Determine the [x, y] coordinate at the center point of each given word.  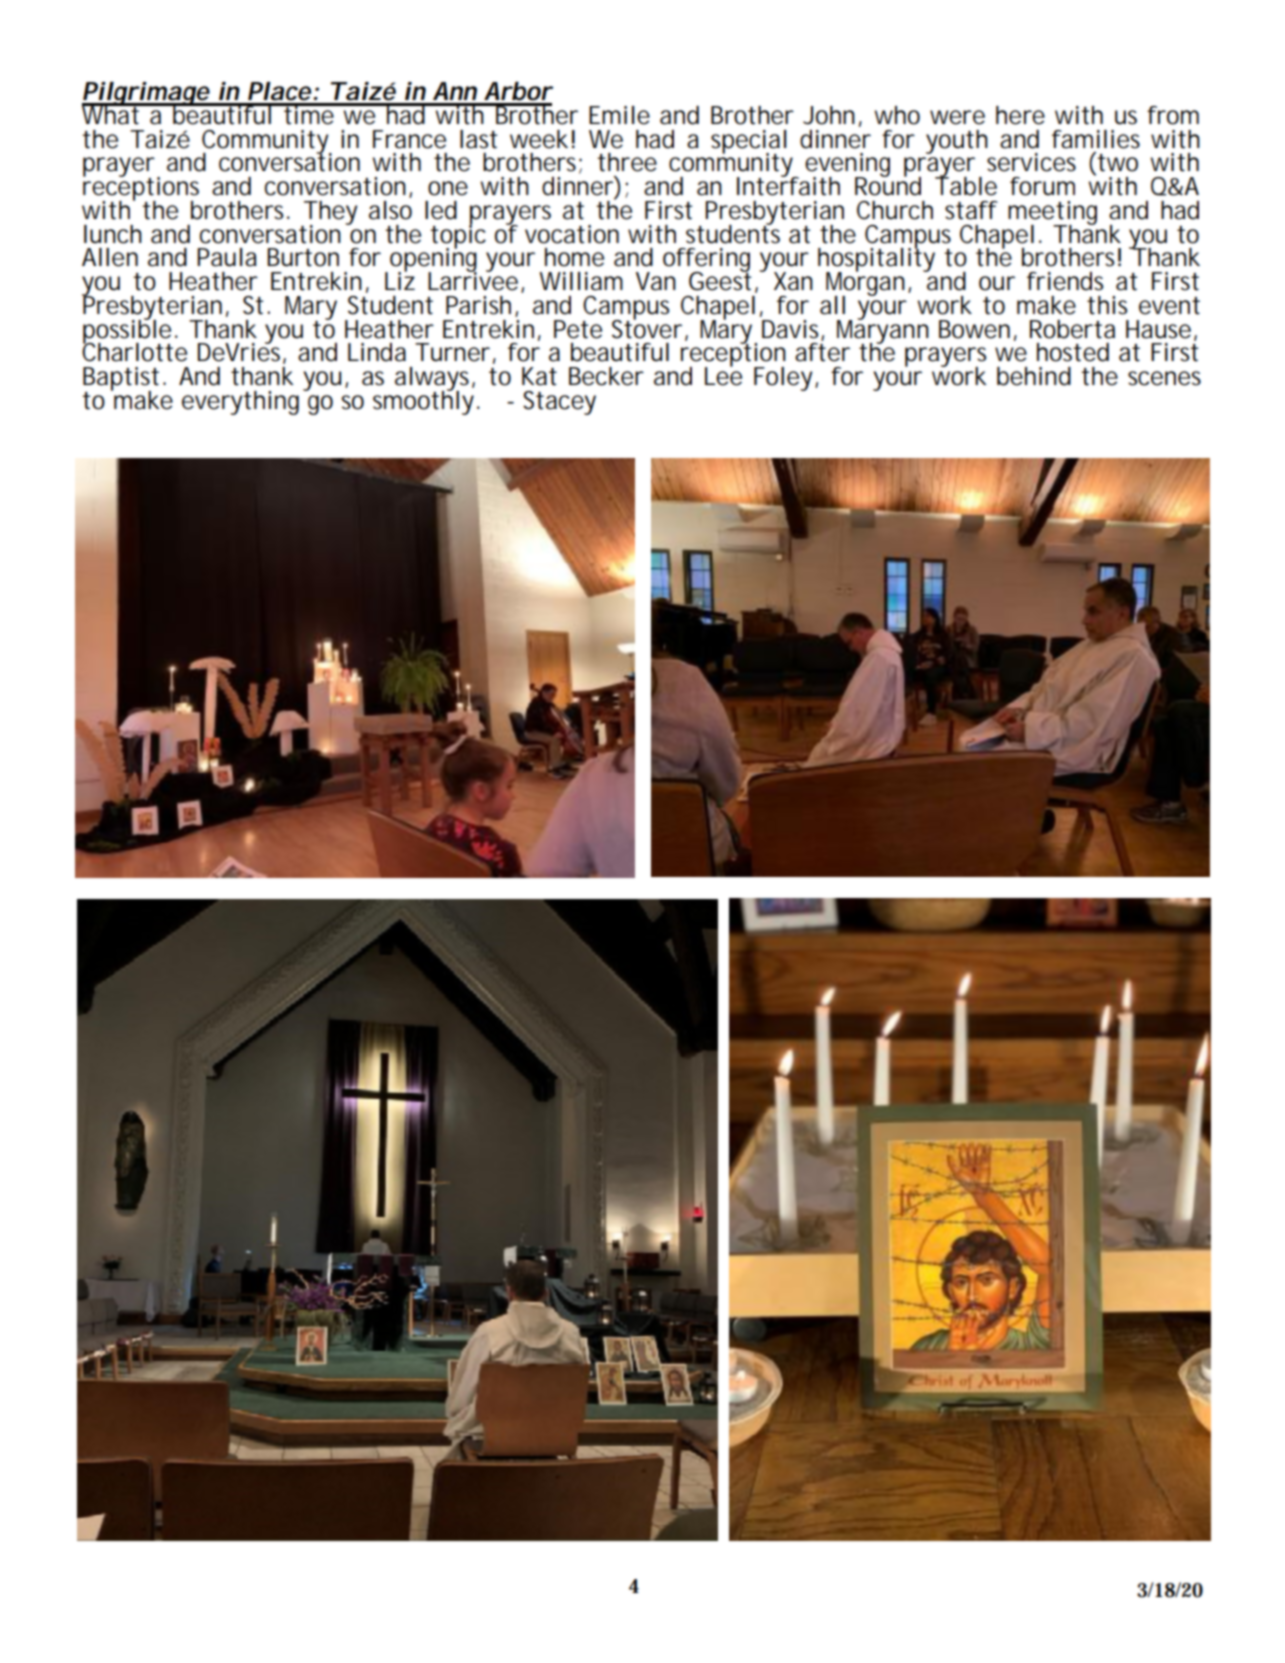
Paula [227, 257]
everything [240, 403]
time [309, 114]
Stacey [559, 403]
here [1020, 115]
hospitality [876, 260]
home [574, 257]
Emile [619, 115]
